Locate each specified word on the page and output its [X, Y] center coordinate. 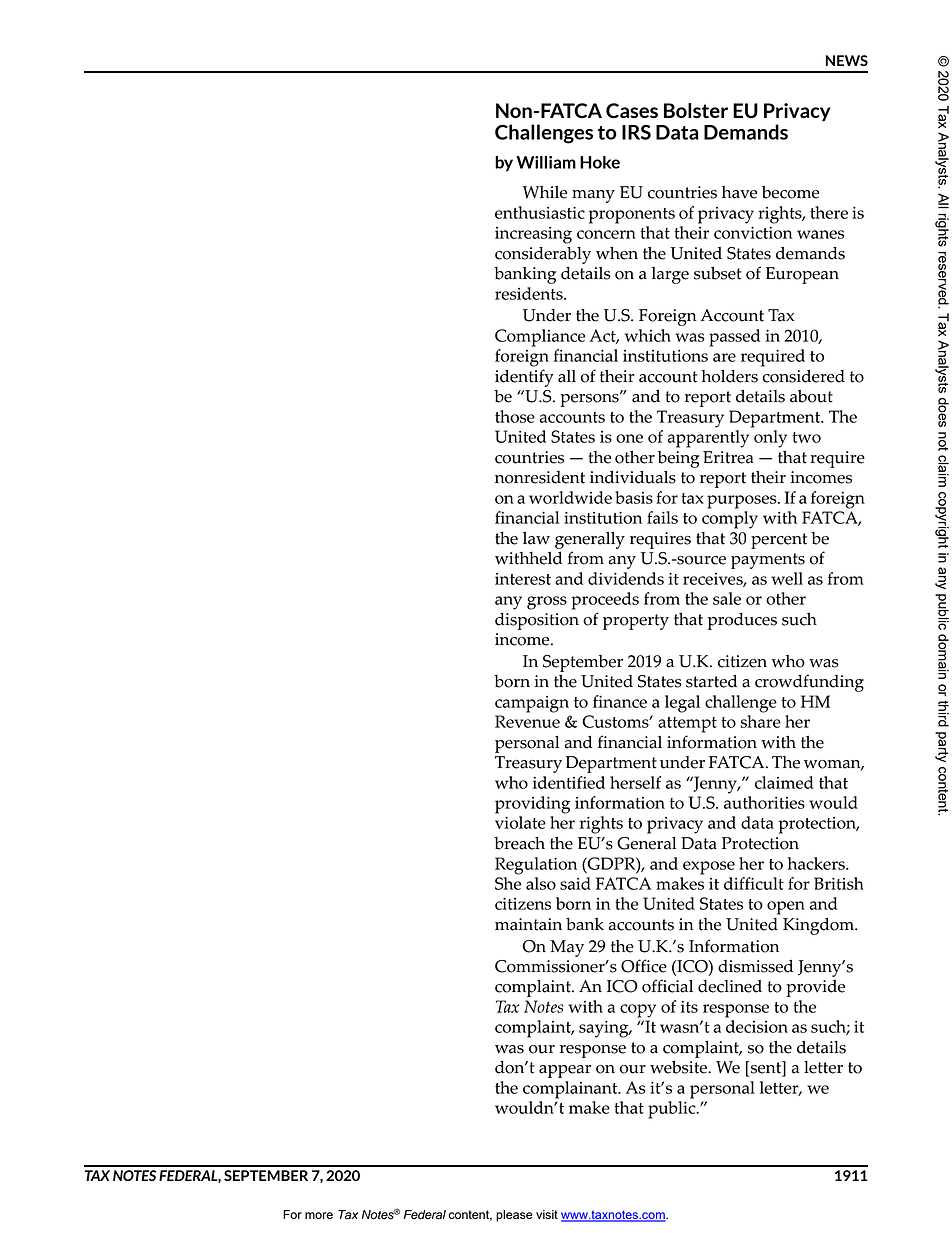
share [760, 721]
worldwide [570, 497]
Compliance [540, 338]
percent [779, 541]
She [508, 883]
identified [569, 782]
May [567, 948]
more [319, 1215]
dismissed [755, 966]
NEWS [847, 60]
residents [530, 293]
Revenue [527, 721]
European [802, 275]
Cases [632, 111]
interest [523, 579]
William [546, 162]
